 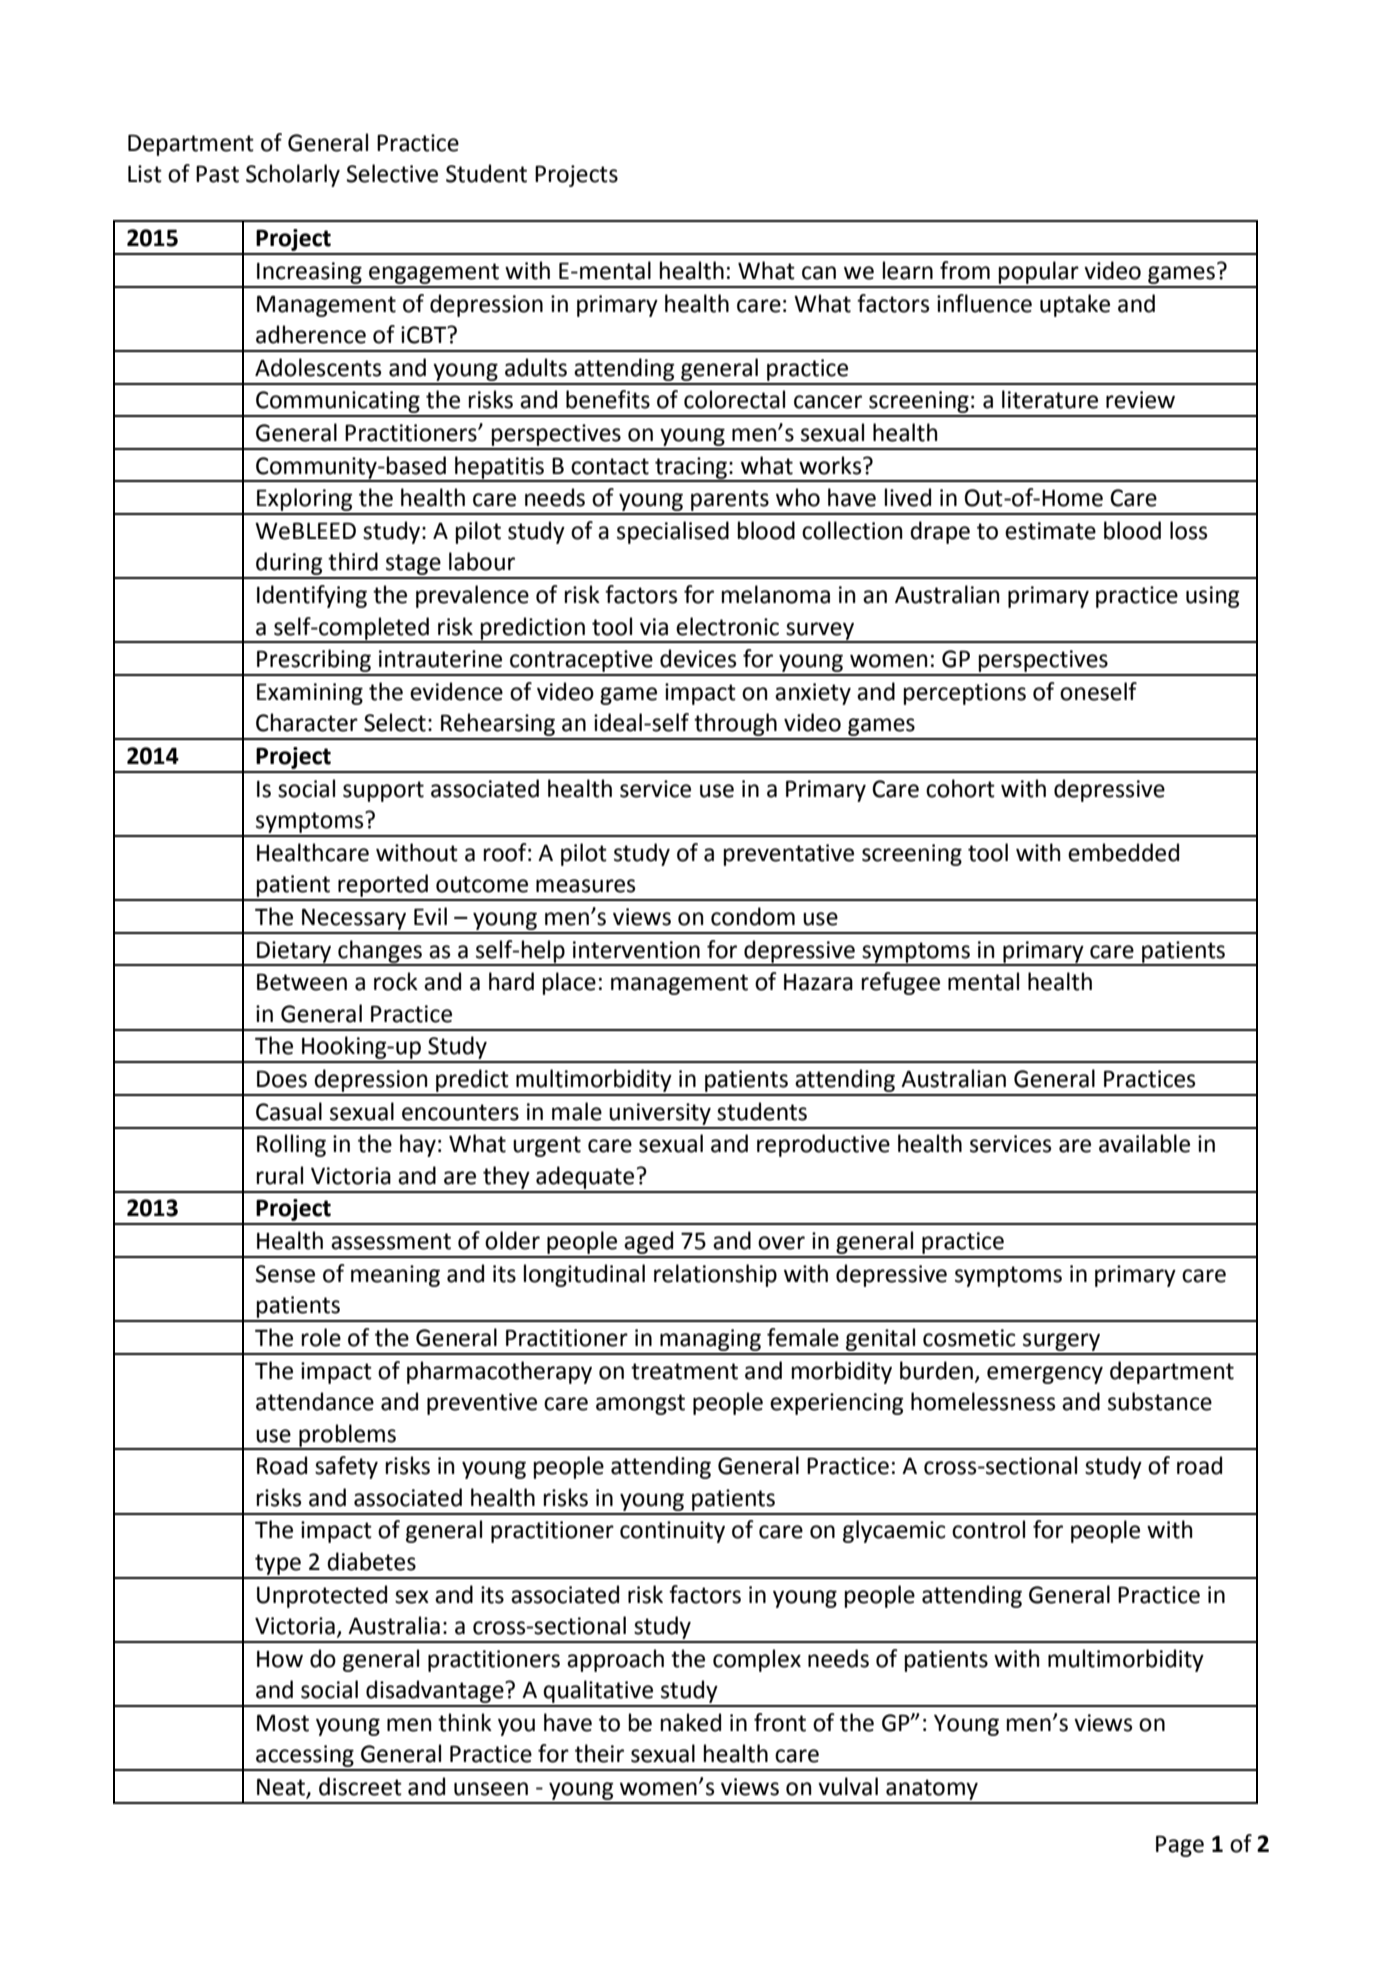 I want to click on Sense, so click(x=285, y=1274).
